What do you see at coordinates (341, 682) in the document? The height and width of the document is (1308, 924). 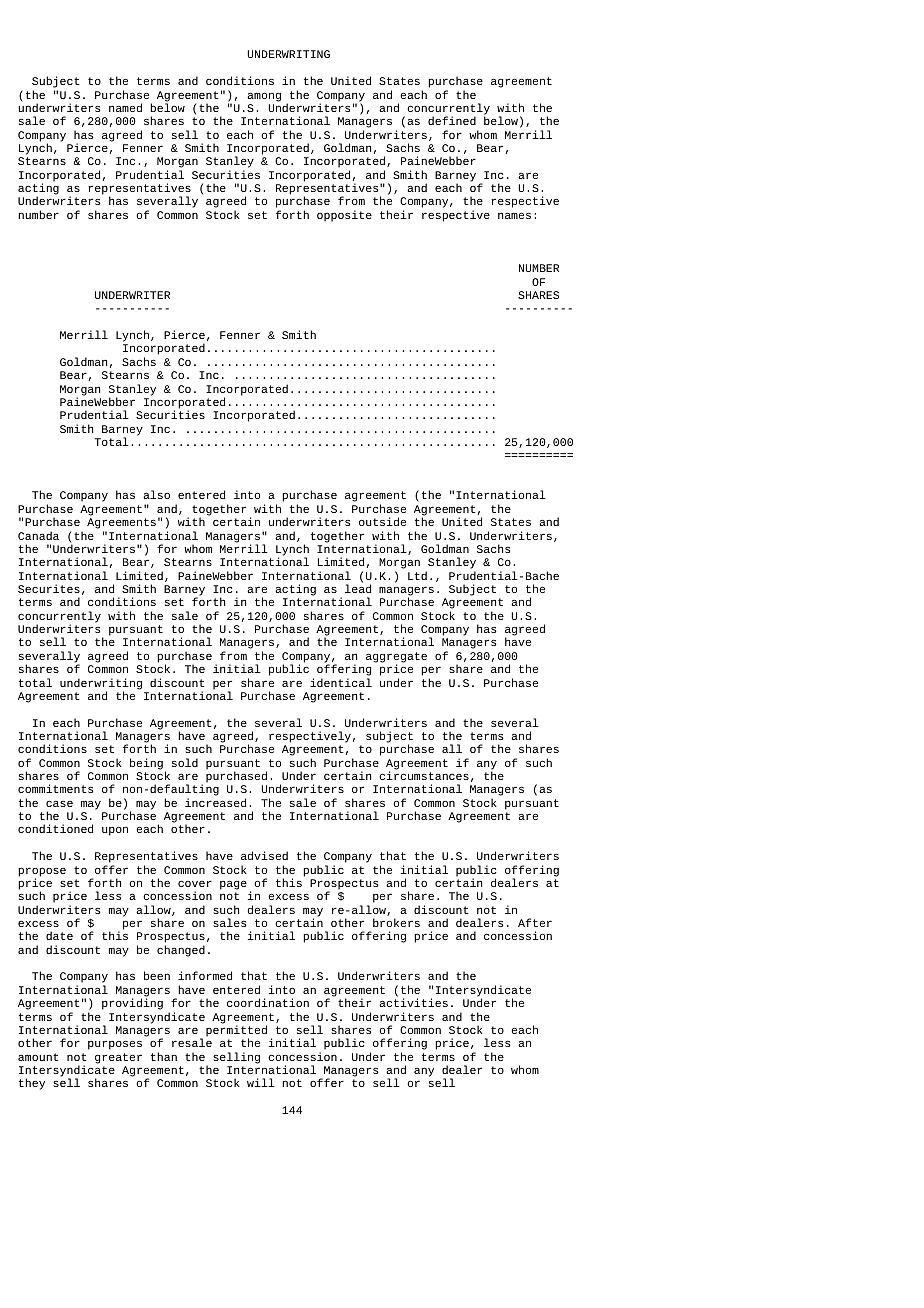 I see `identical` at bounding box center [341, 682].
